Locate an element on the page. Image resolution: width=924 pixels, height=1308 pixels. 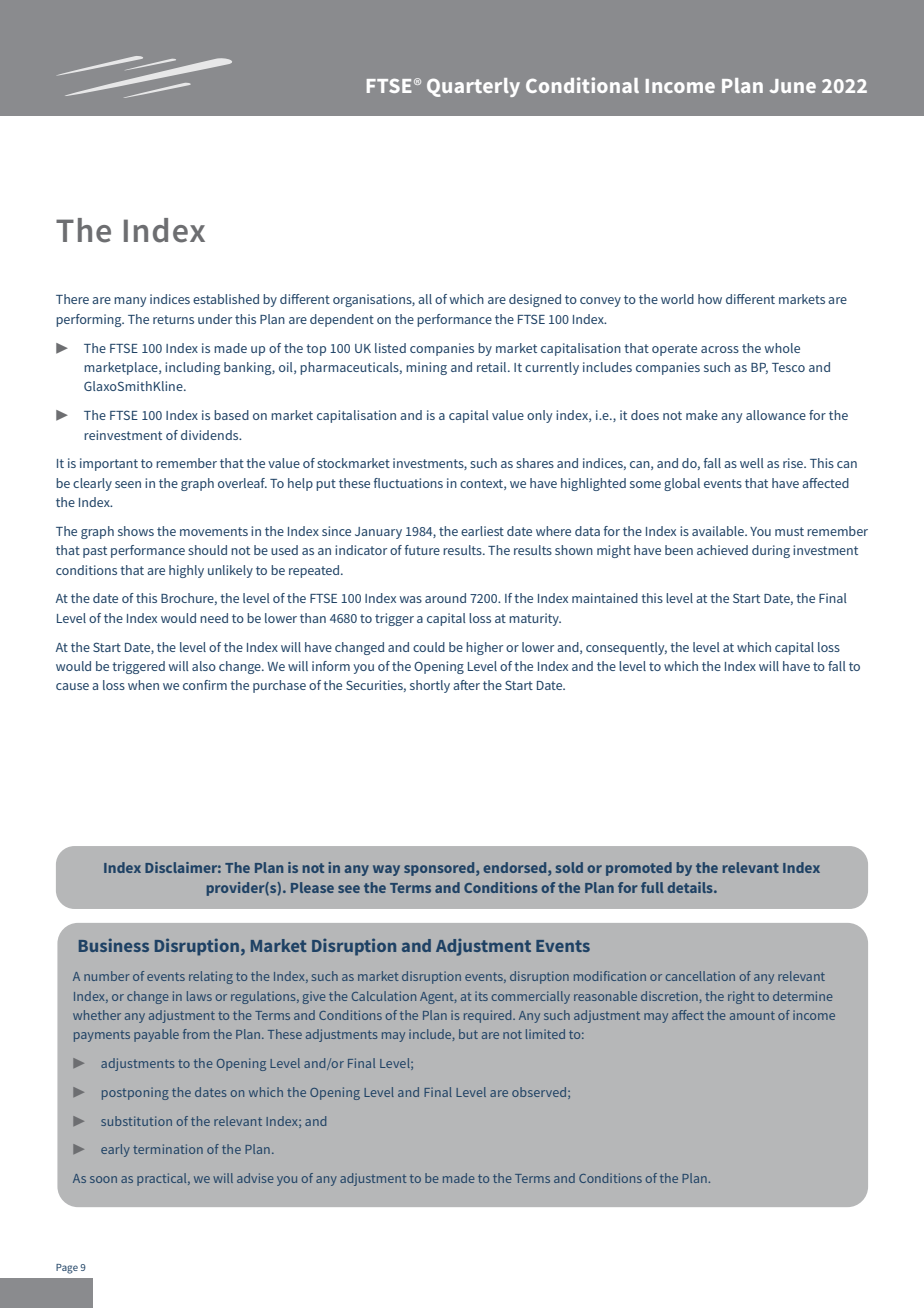
soon is located at coordinates (103, 1179).
